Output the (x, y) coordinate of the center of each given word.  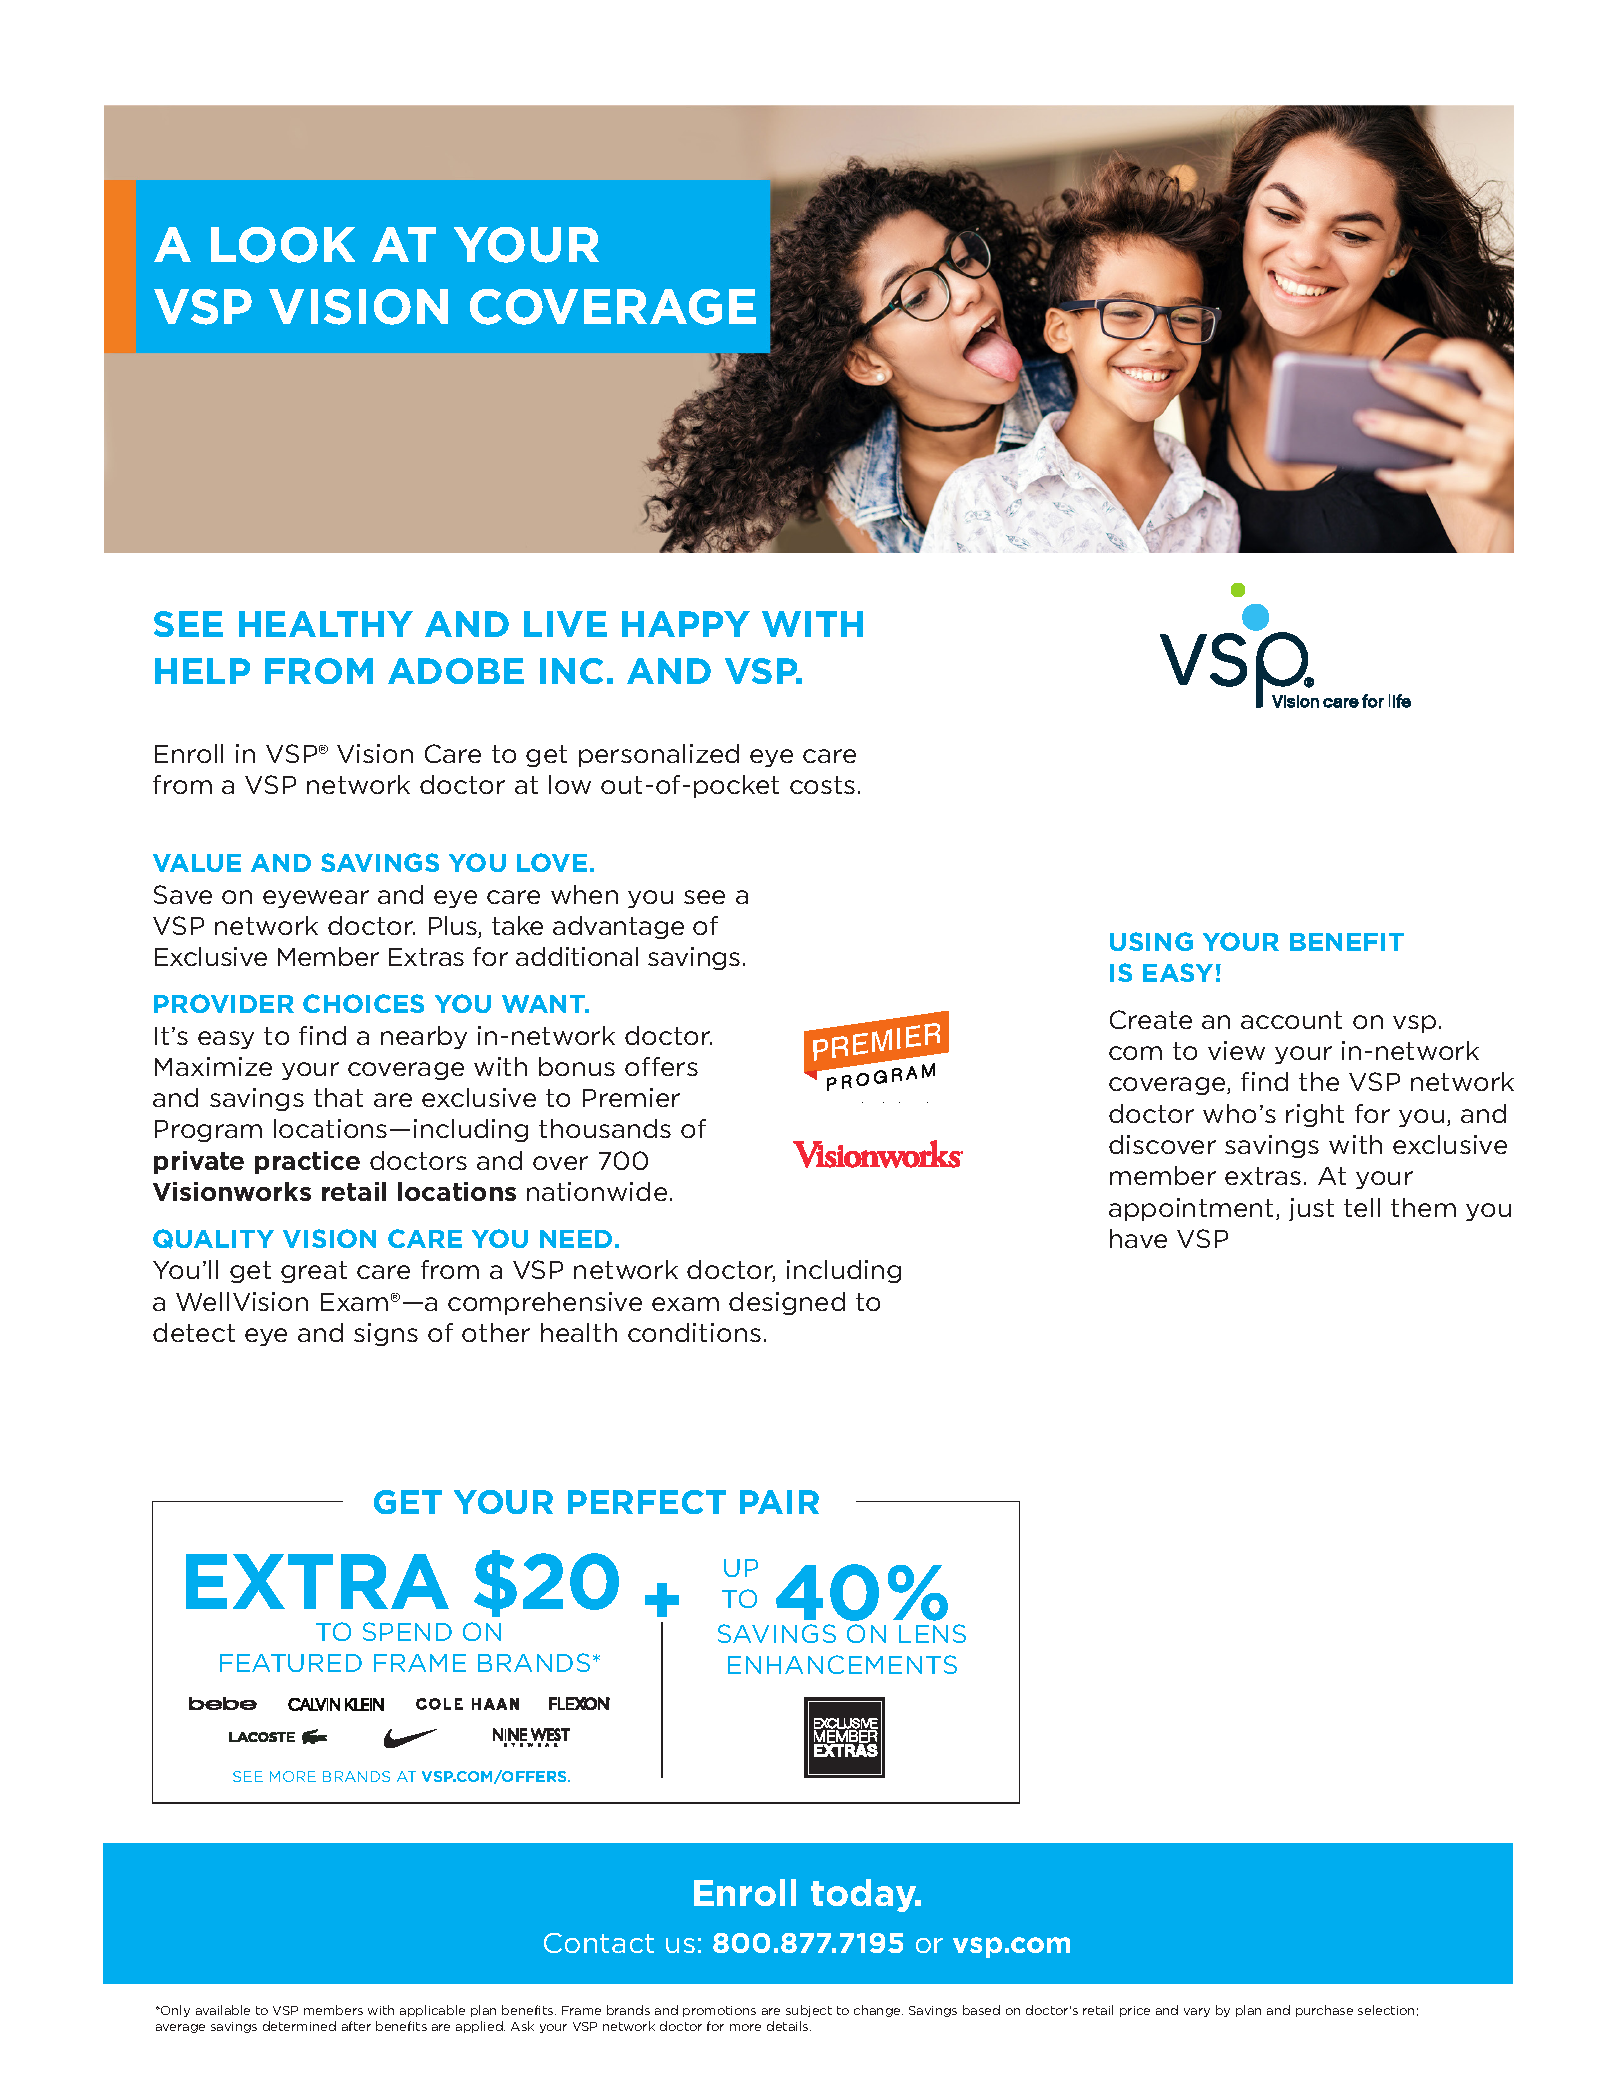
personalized (659, 755)
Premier (631, 1097)
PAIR (779, 1502)
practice (307, 1162)
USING (1151, 941)
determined (299, 2026)
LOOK (283, 245)
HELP (202, 671)
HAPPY (686, 624)
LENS (932, 1633)
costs (822, 785)
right (1315, 1115)
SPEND (407, 1631)
